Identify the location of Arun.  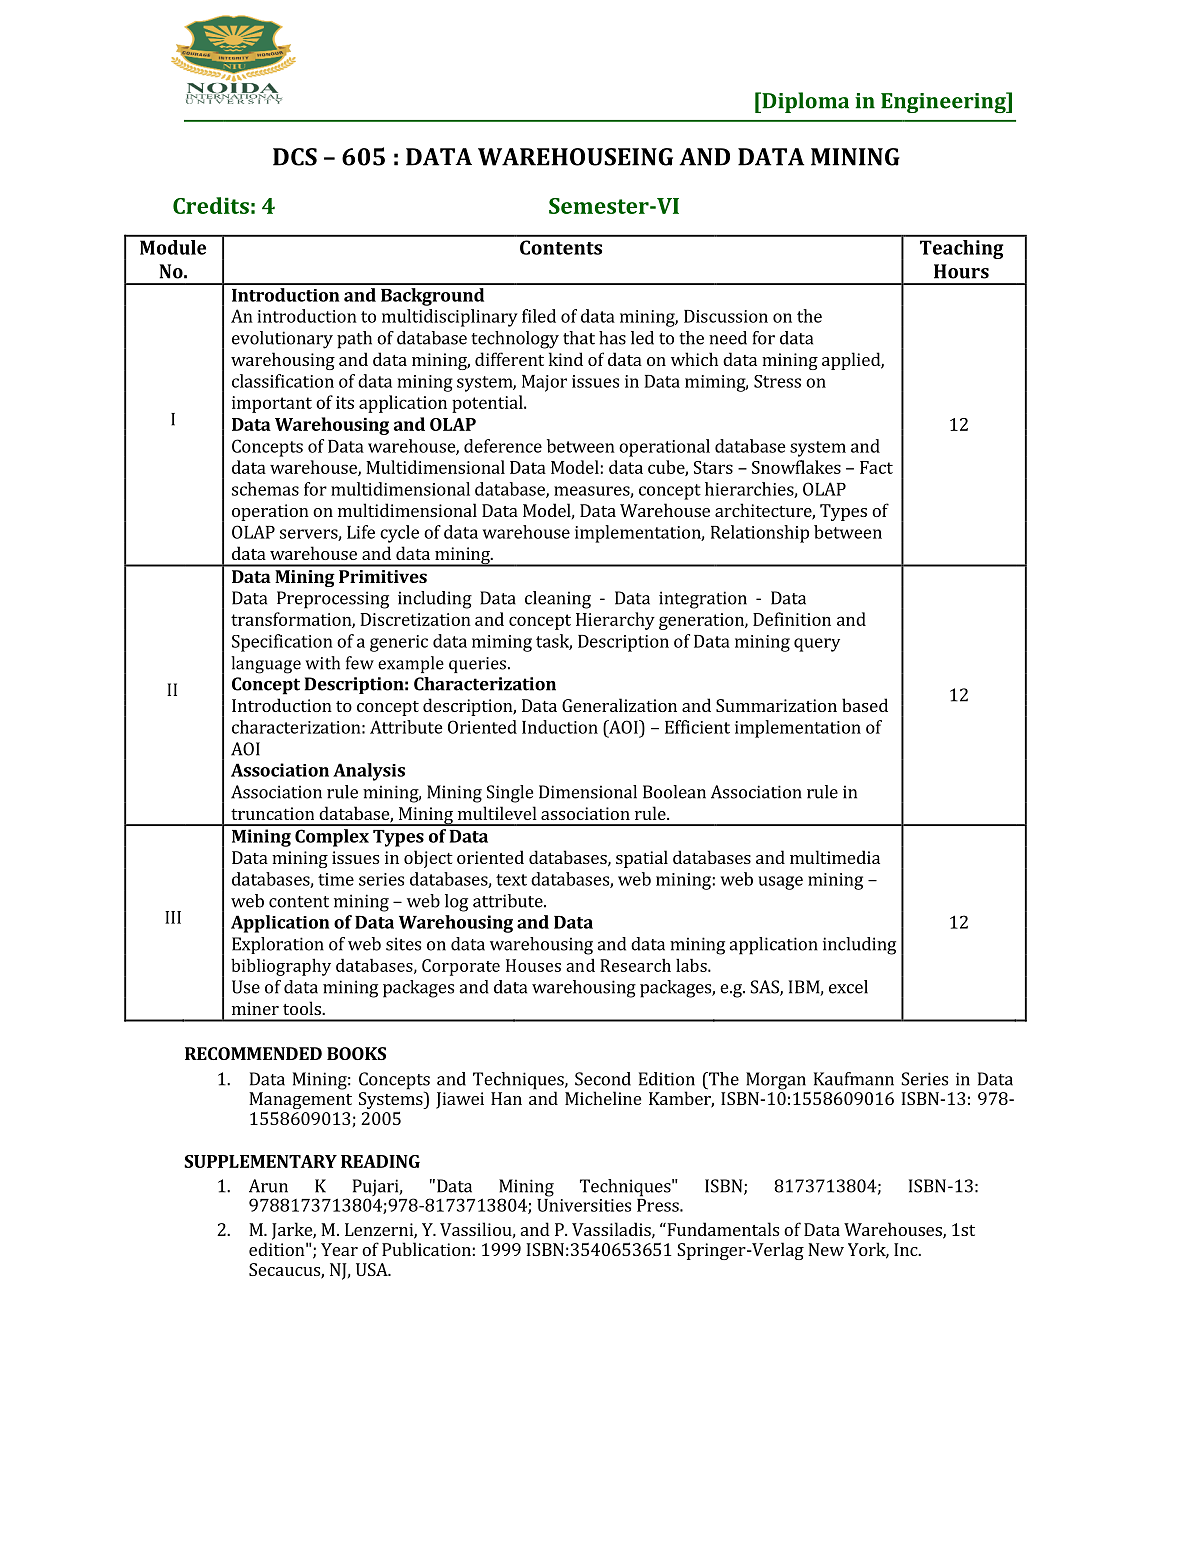
(268, 1186).
